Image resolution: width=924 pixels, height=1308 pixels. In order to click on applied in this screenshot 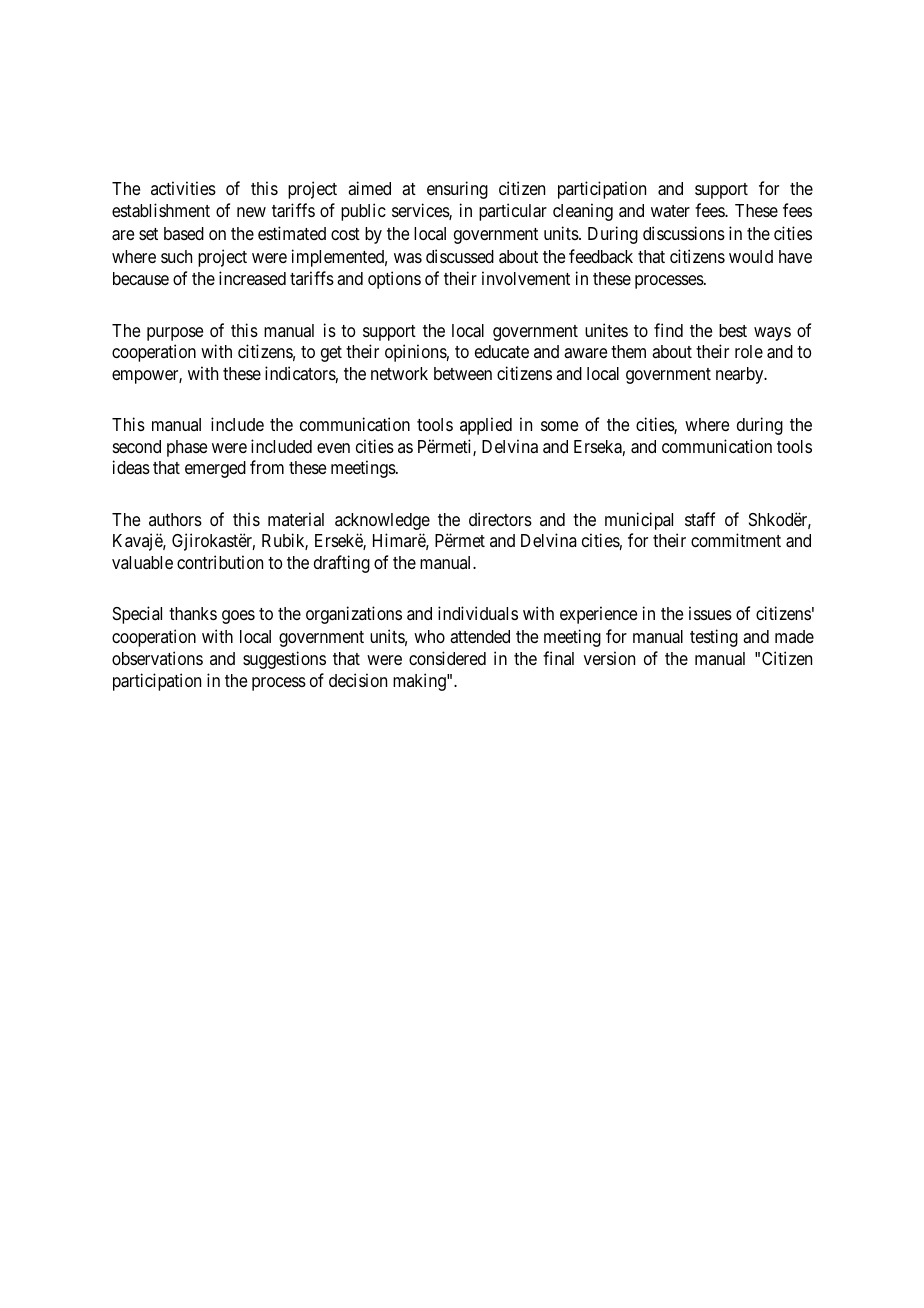, I will do `click(486, 426)`.
